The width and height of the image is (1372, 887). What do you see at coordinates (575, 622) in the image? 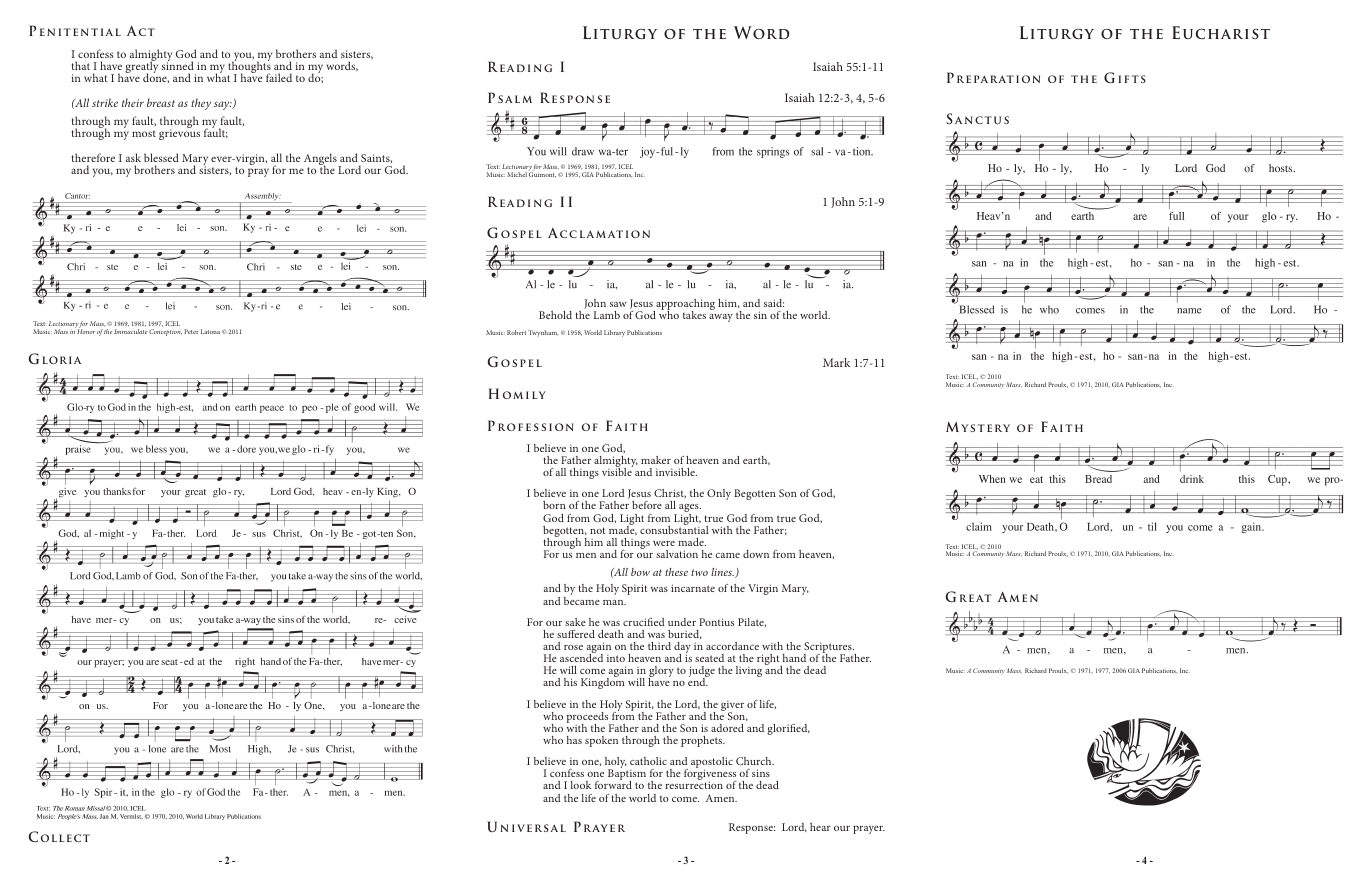
I see `sake` at bounding box center [575, 622].
